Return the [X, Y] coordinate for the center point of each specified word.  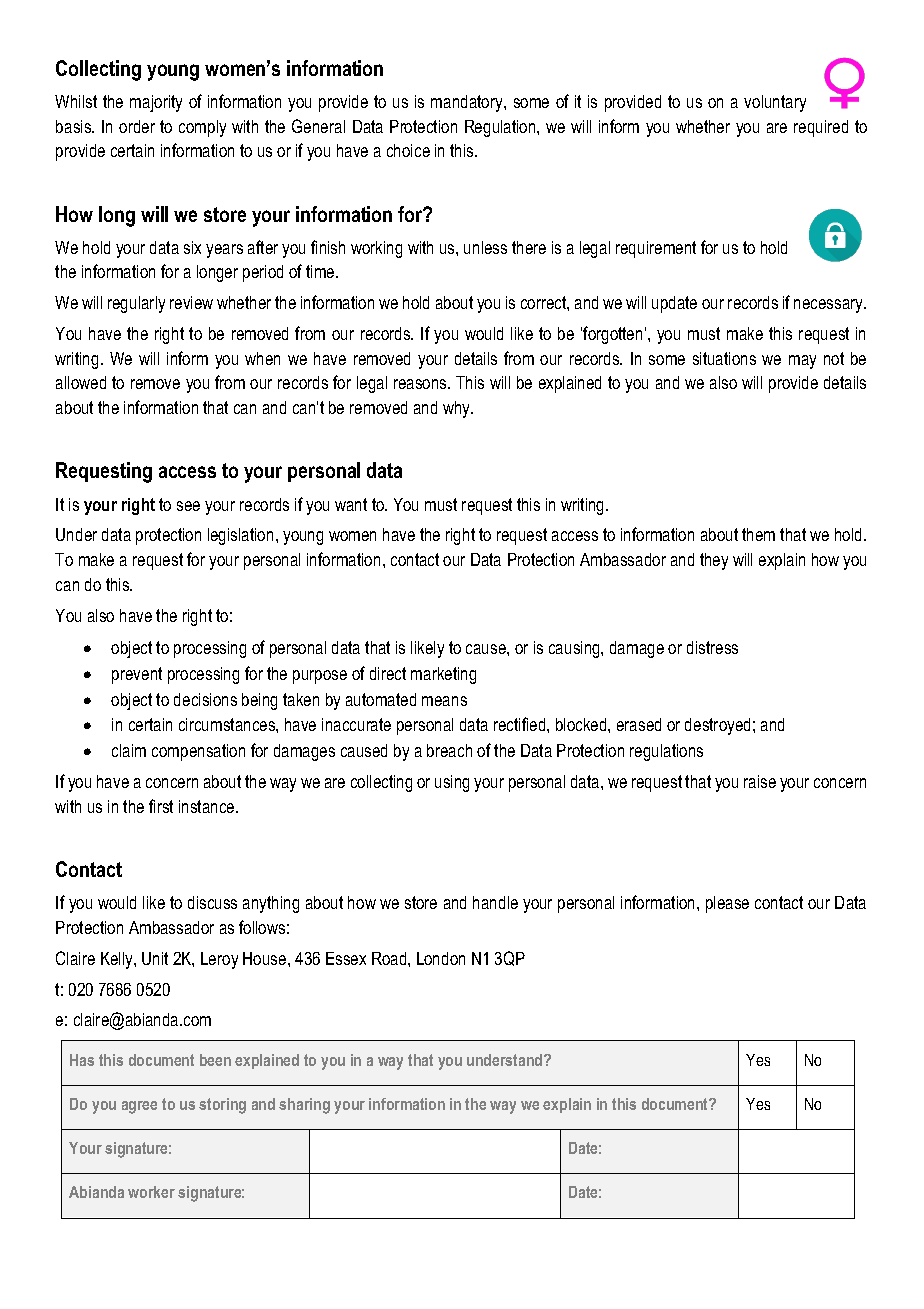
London [441, 958]
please [727, 904]
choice [408, 150]
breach [449, 750]
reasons [421, 384]
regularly [136, 304]
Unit [155, 958]
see [188, 506]
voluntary [775, 103]
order [137, 126]
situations [724, 358]
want [351, 504]
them [758, 534]
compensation [198, 752]
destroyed [717, 726]
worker [151, 1192]
